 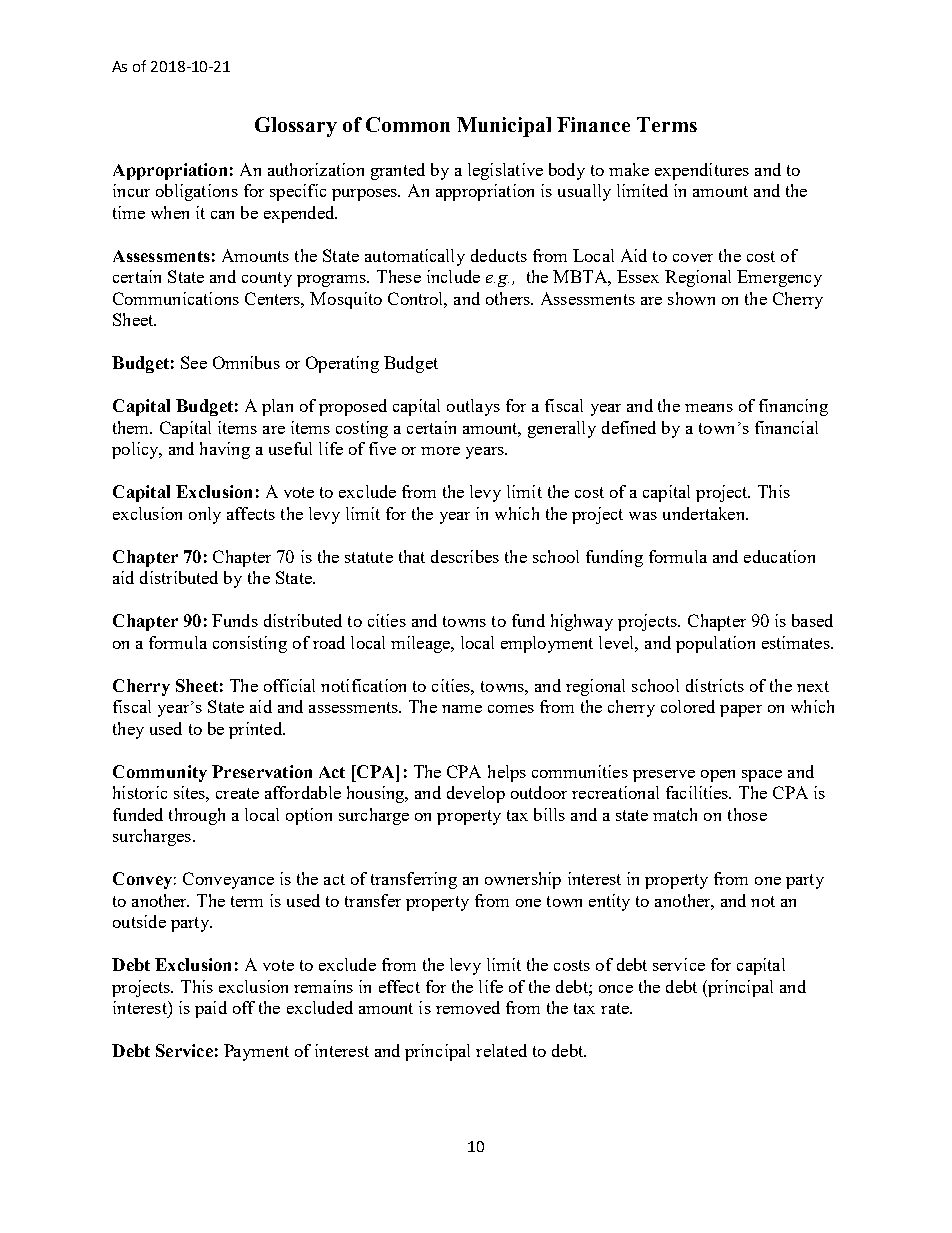 What do you see at coordinates (709, 408) in the screenshot?
I see `means` at bounding box center [709, 408].
